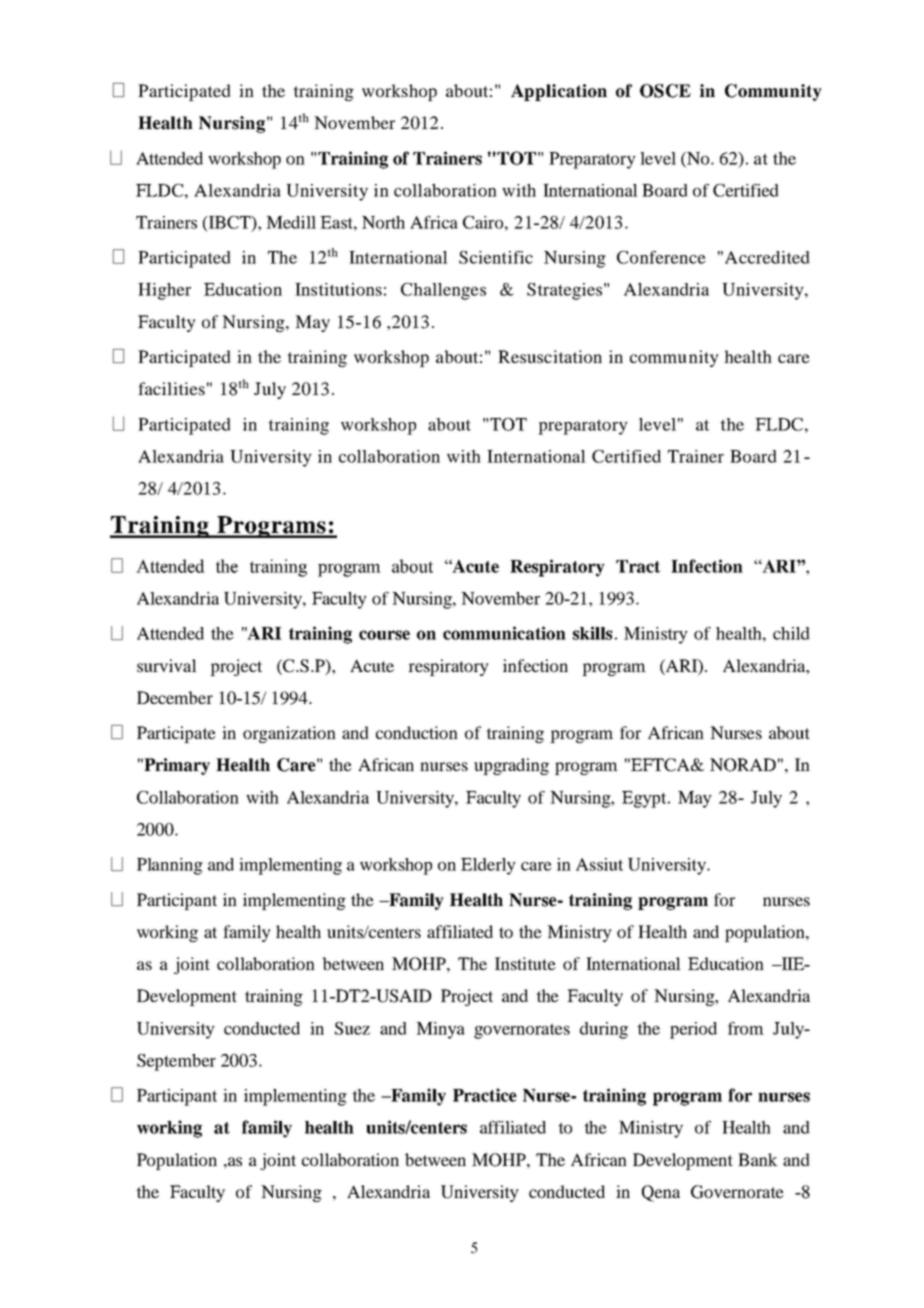  What do you see at coordinates (559, 92) in the screenshot?
I see `Application` at bounding box center [559, 92].
